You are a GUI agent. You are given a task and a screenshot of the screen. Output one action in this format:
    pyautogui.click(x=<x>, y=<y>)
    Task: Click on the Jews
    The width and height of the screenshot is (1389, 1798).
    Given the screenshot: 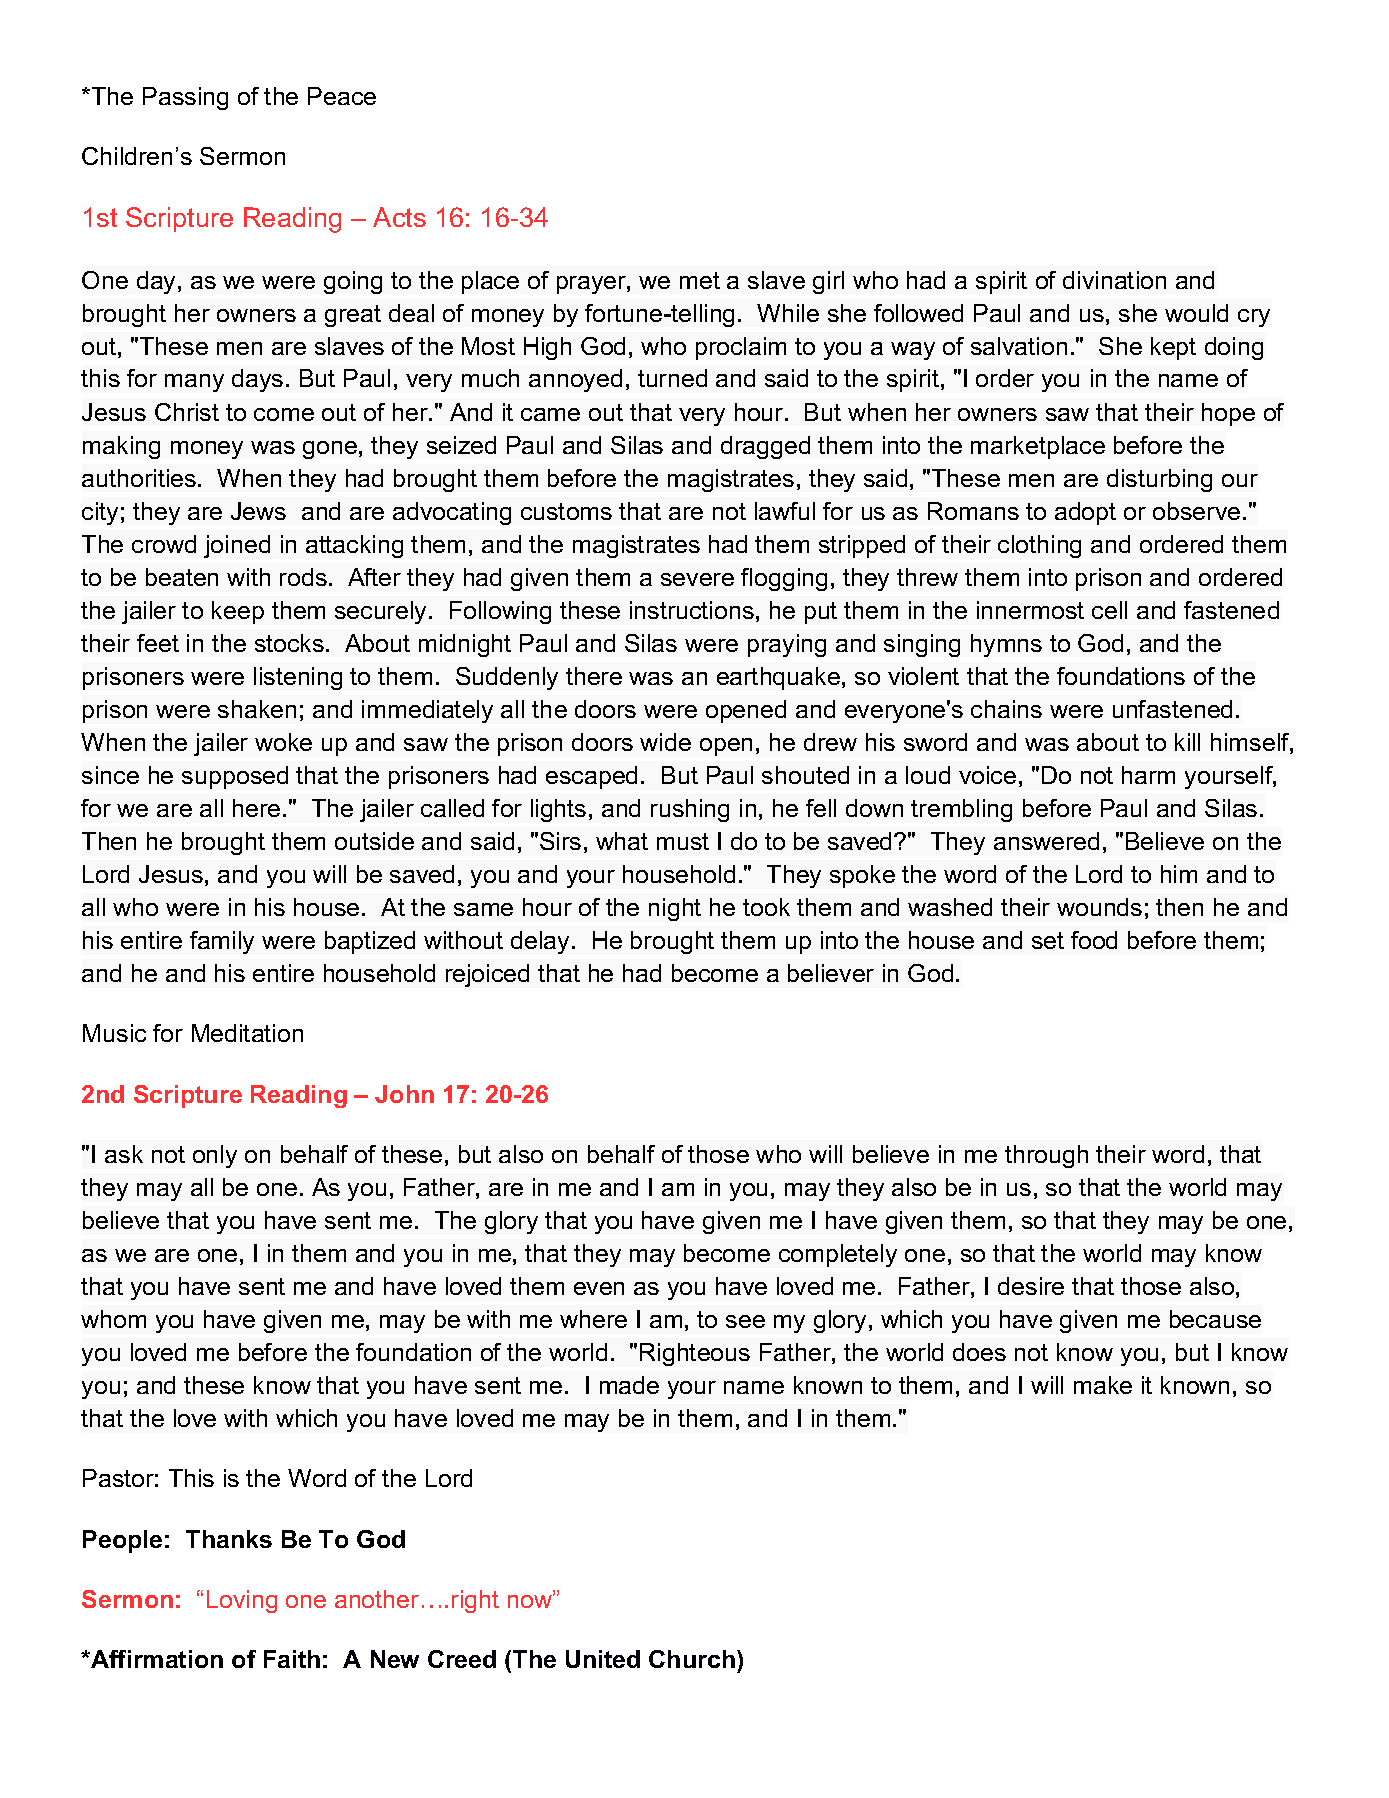 What is the action you would take?
    pyautogui.click(x=258, y=511)
